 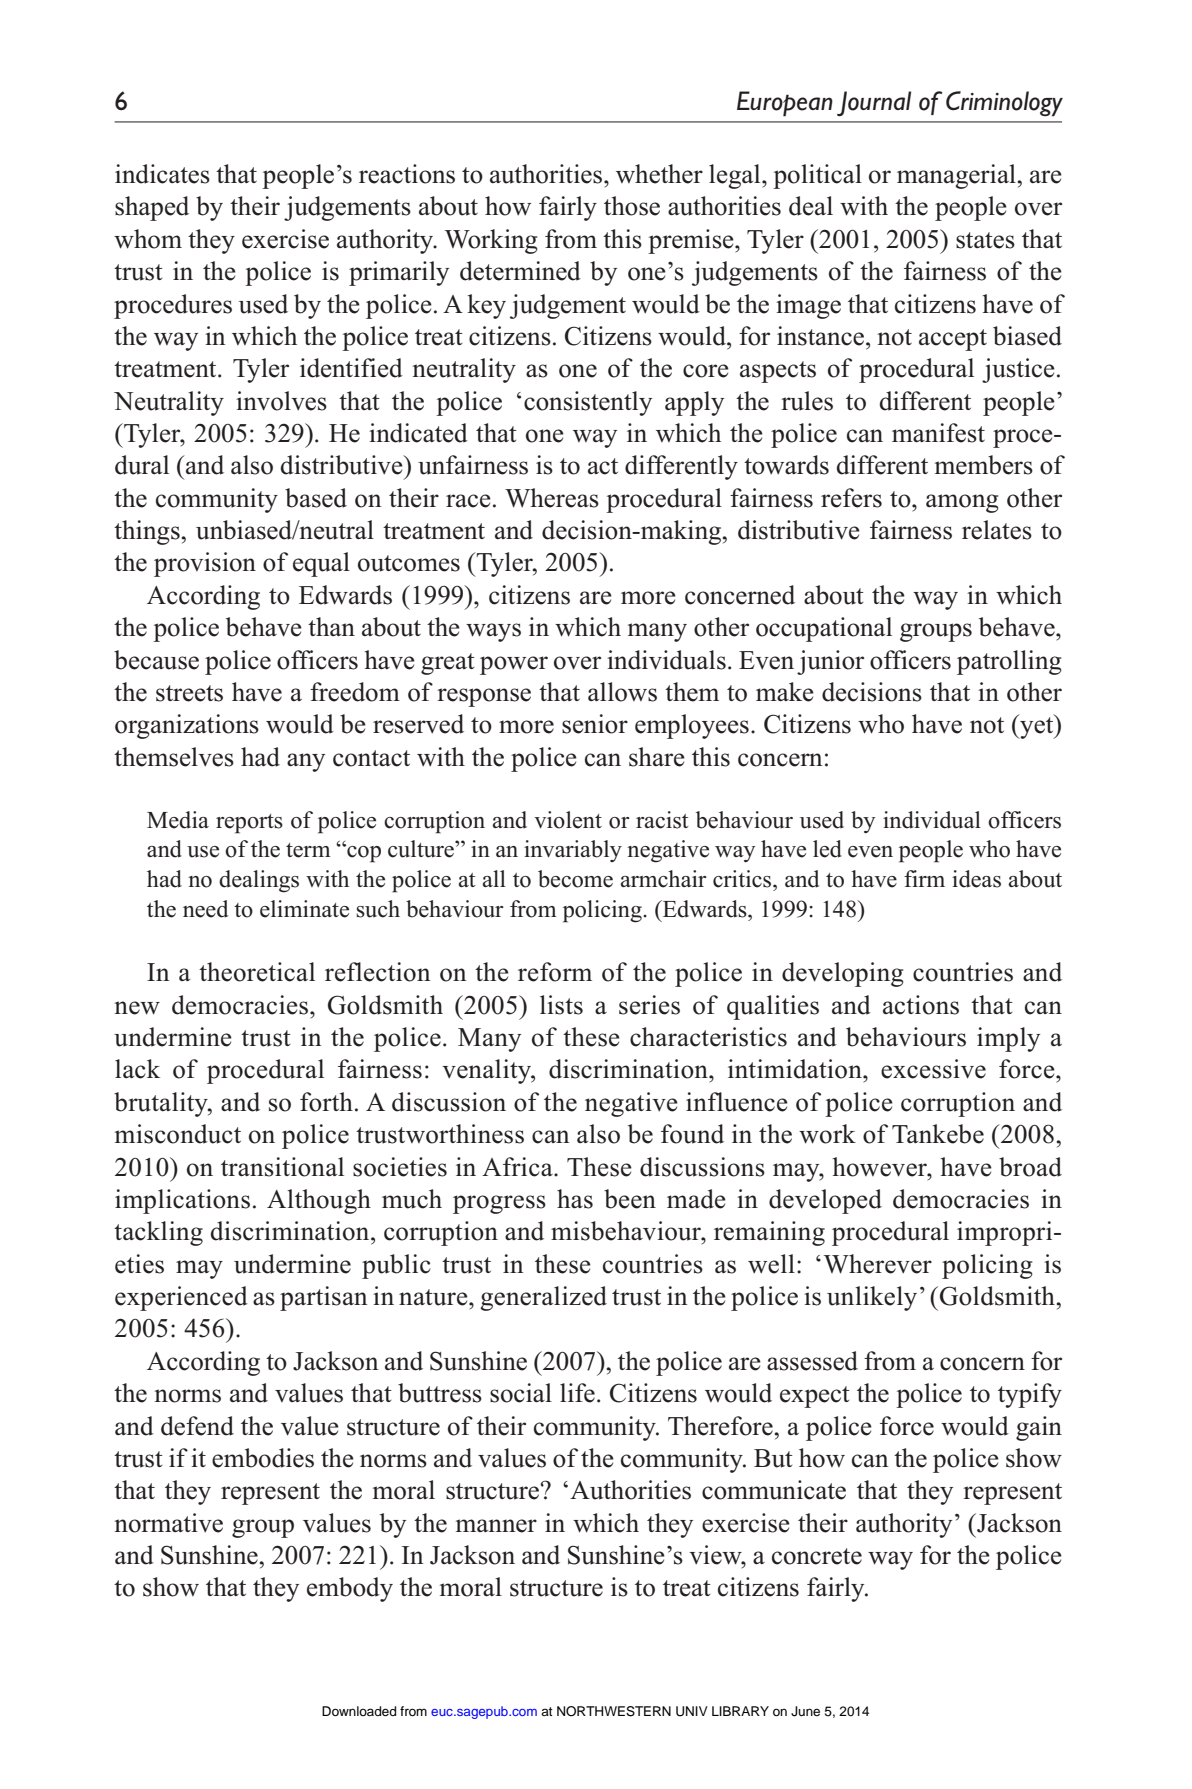 I want to click on firm, so click(x=924, y=878).
